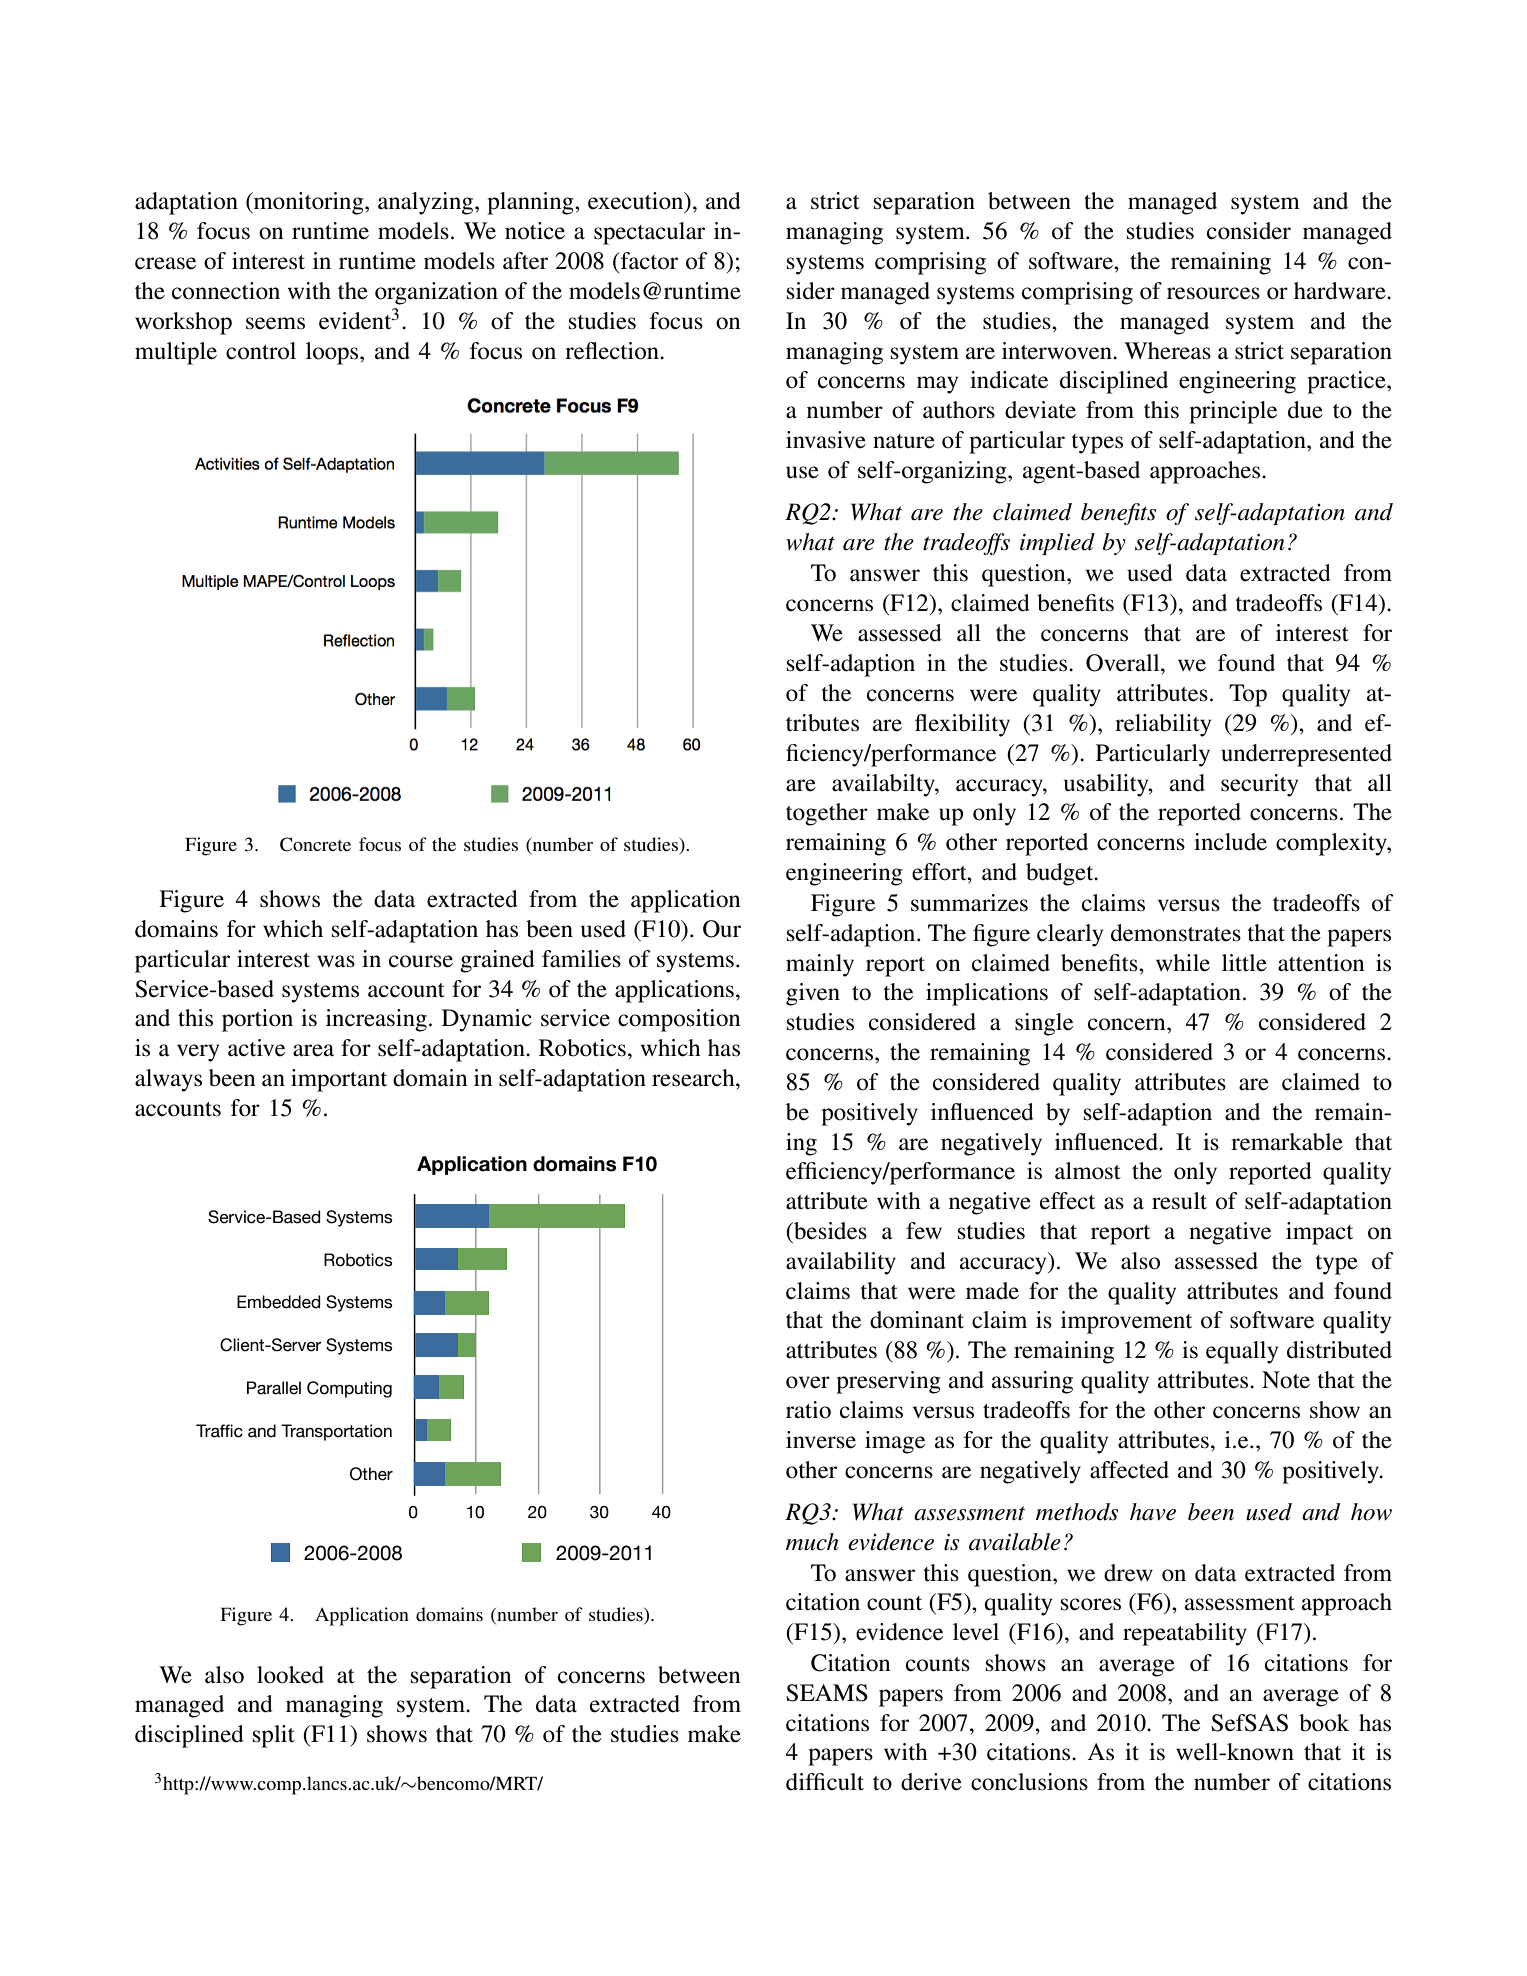 The height and width of the screenshot is (1976, 1527). Describe the element at coordinates (829, 1231) in the screenshot. I see `besides` at that location.
